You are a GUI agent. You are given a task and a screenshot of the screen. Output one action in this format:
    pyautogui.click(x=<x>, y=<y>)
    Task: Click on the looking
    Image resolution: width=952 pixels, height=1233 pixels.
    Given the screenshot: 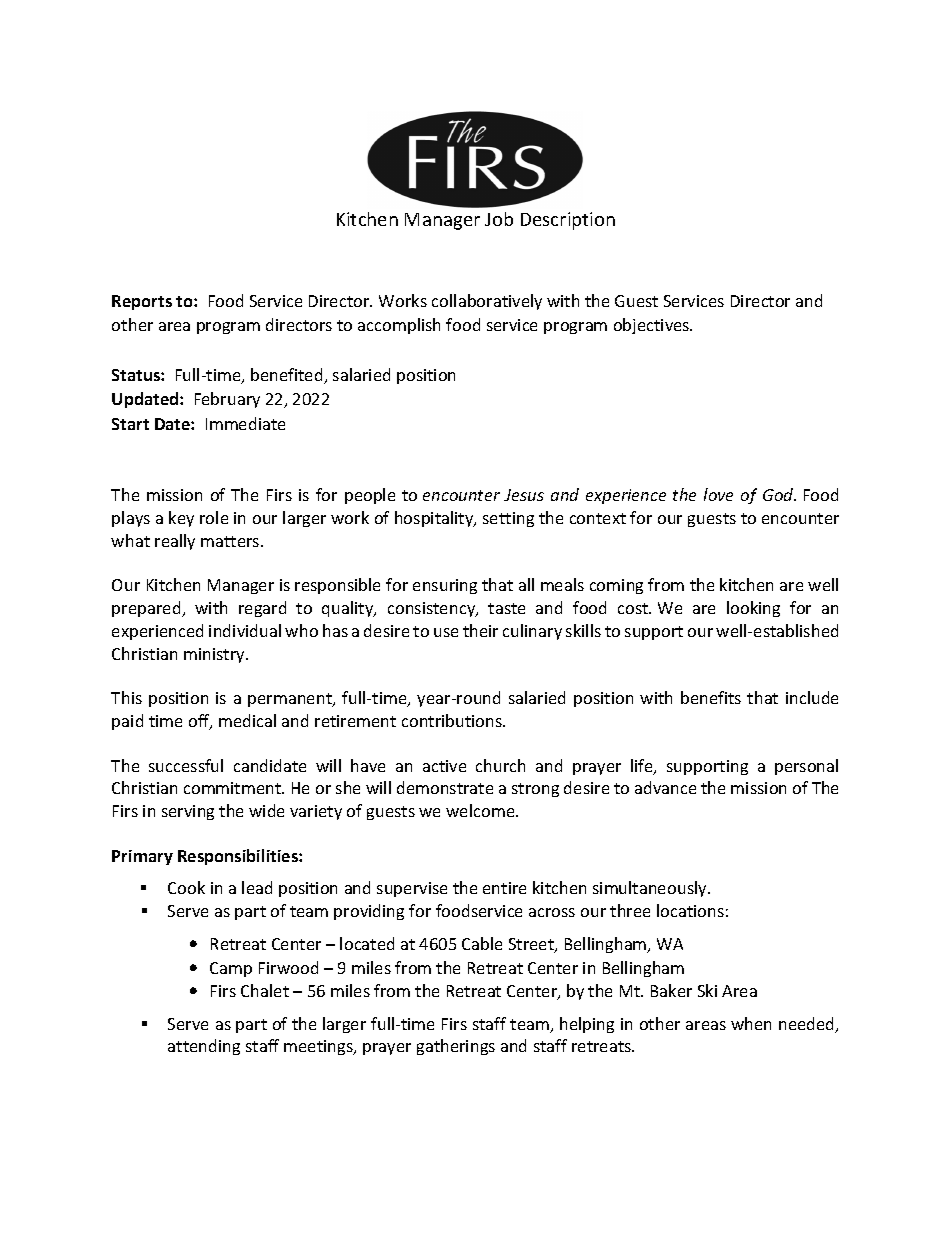 What is the action you would take?
    pyautogui.click(x=753, y=609)
